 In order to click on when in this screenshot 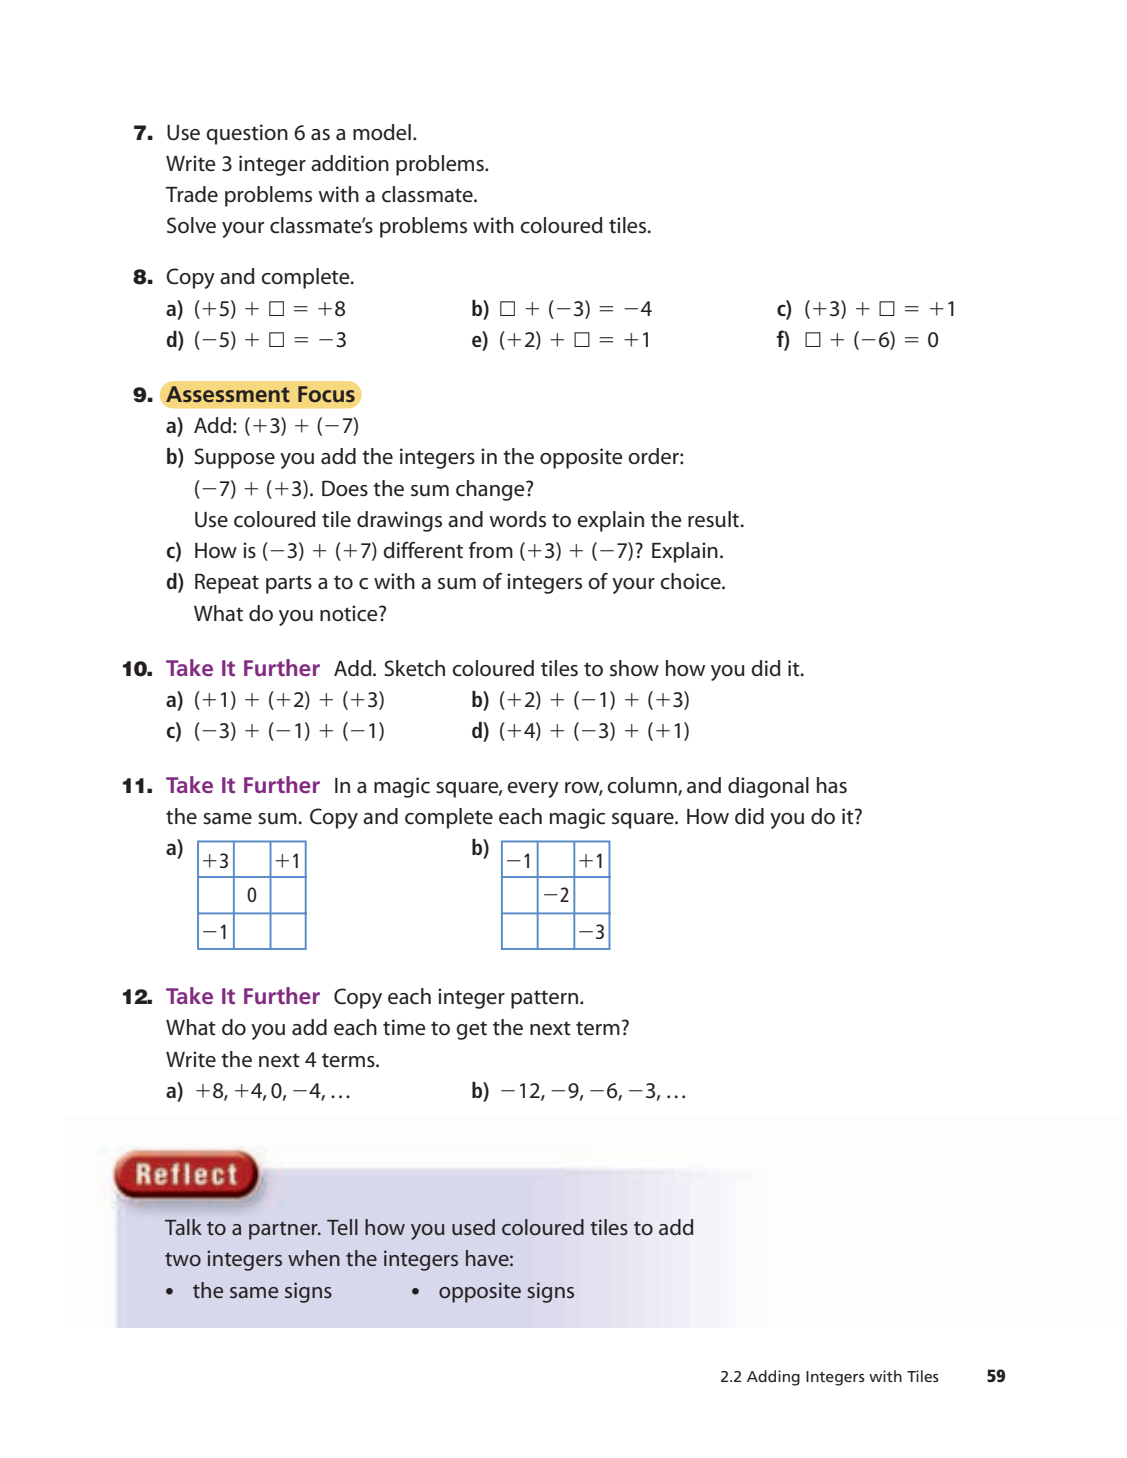, I will do `click(314, 1258)`.
